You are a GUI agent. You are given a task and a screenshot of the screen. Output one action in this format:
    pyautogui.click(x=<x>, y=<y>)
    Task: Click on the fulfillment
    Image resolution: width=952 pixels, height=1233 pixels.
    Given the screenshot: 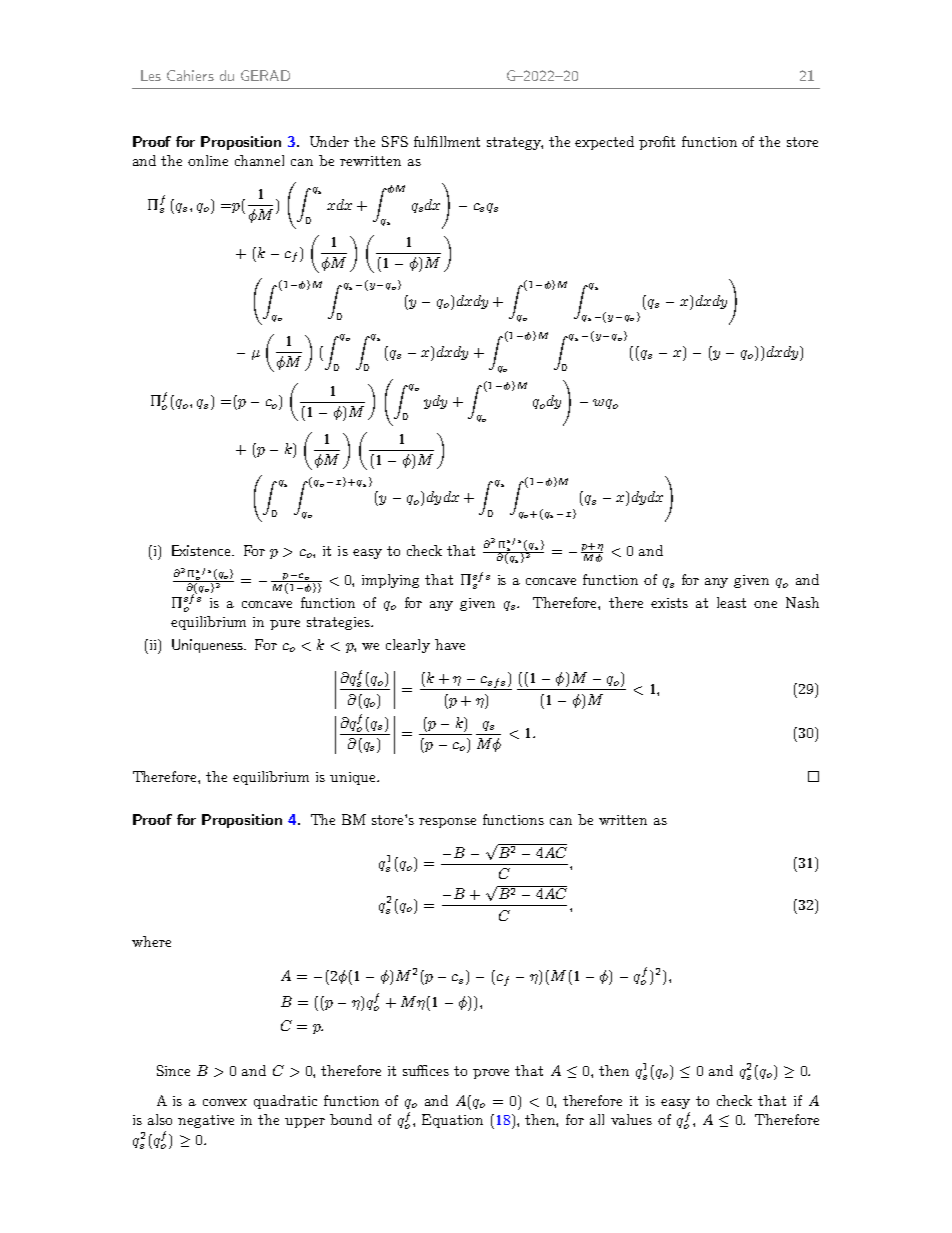 What is the action you would take?
    pyautogui.click(x=447, y=141)
